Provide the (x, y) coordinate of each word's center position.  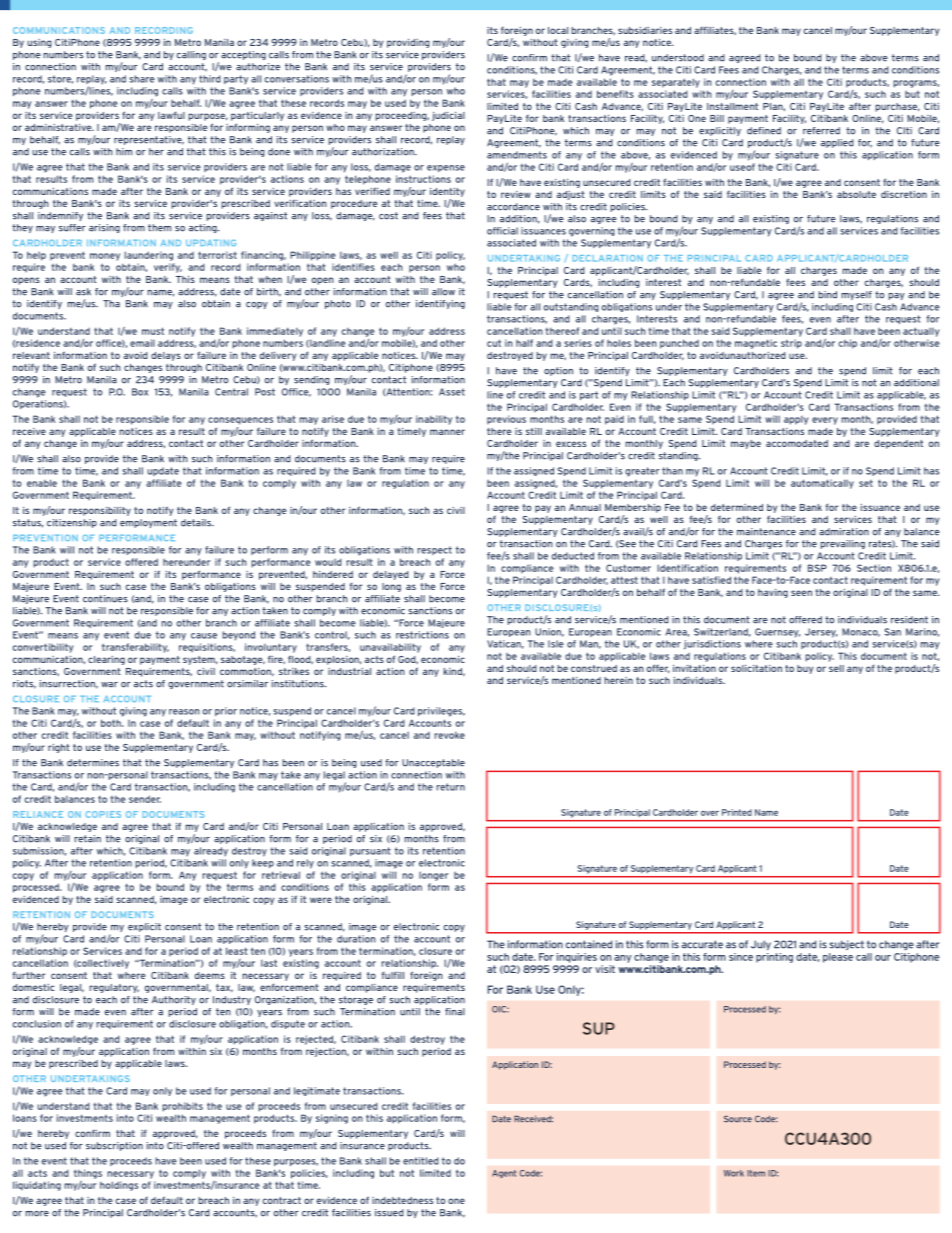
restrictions (422, 635)
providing (408, 43)
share (142, 79)
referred (821, 131)
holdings (119, 1186)
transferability (135, 648)
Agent (504, 1174)
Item (756, 1173)
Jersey (821, 633)
